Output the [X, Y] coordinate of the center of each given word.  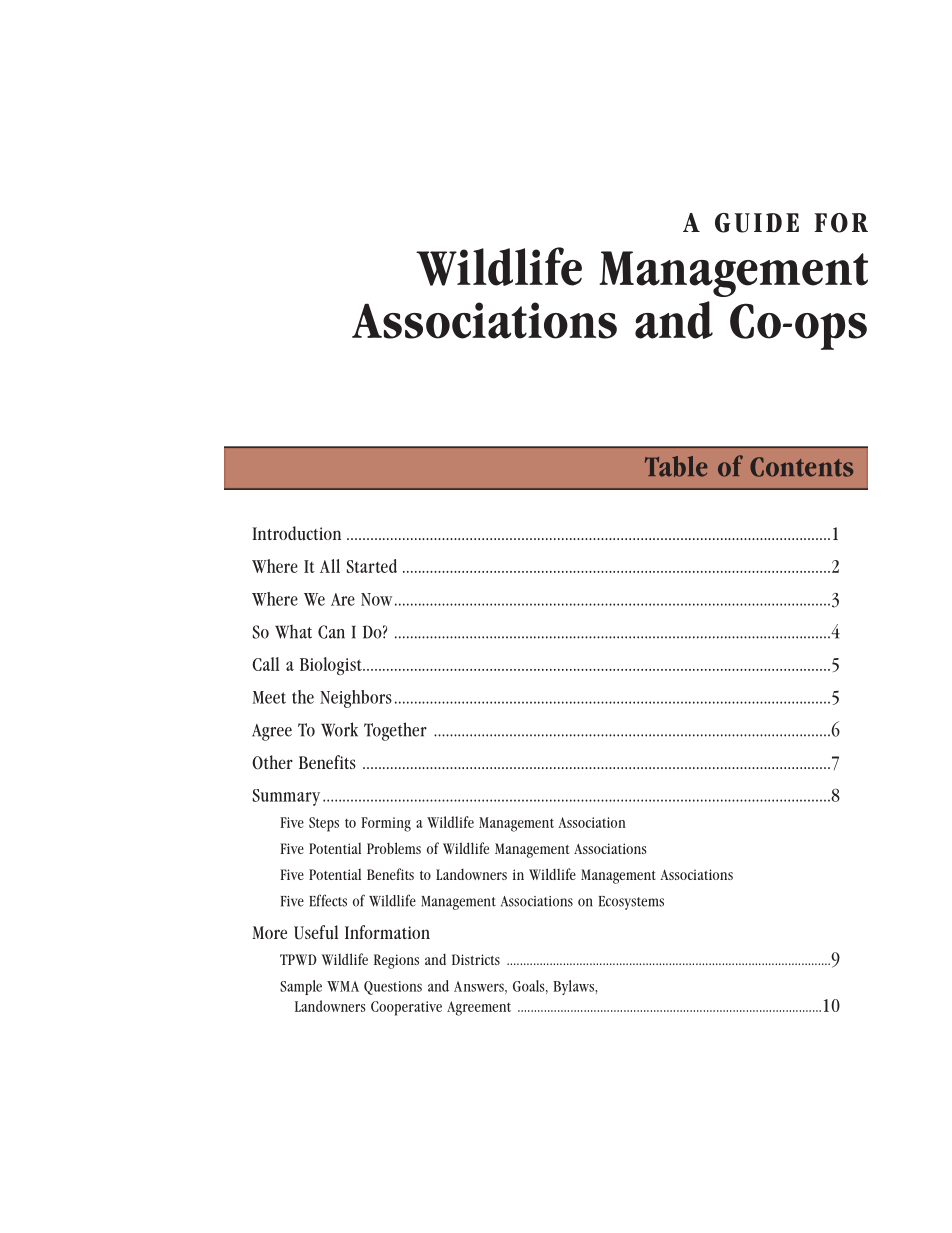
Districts [476, 959]
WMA [343, 986]
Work [339, 729]
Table [676, 466]
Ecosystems [631, 903]
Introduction [296, 533]
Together [395, 731]
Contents [801, 467]
